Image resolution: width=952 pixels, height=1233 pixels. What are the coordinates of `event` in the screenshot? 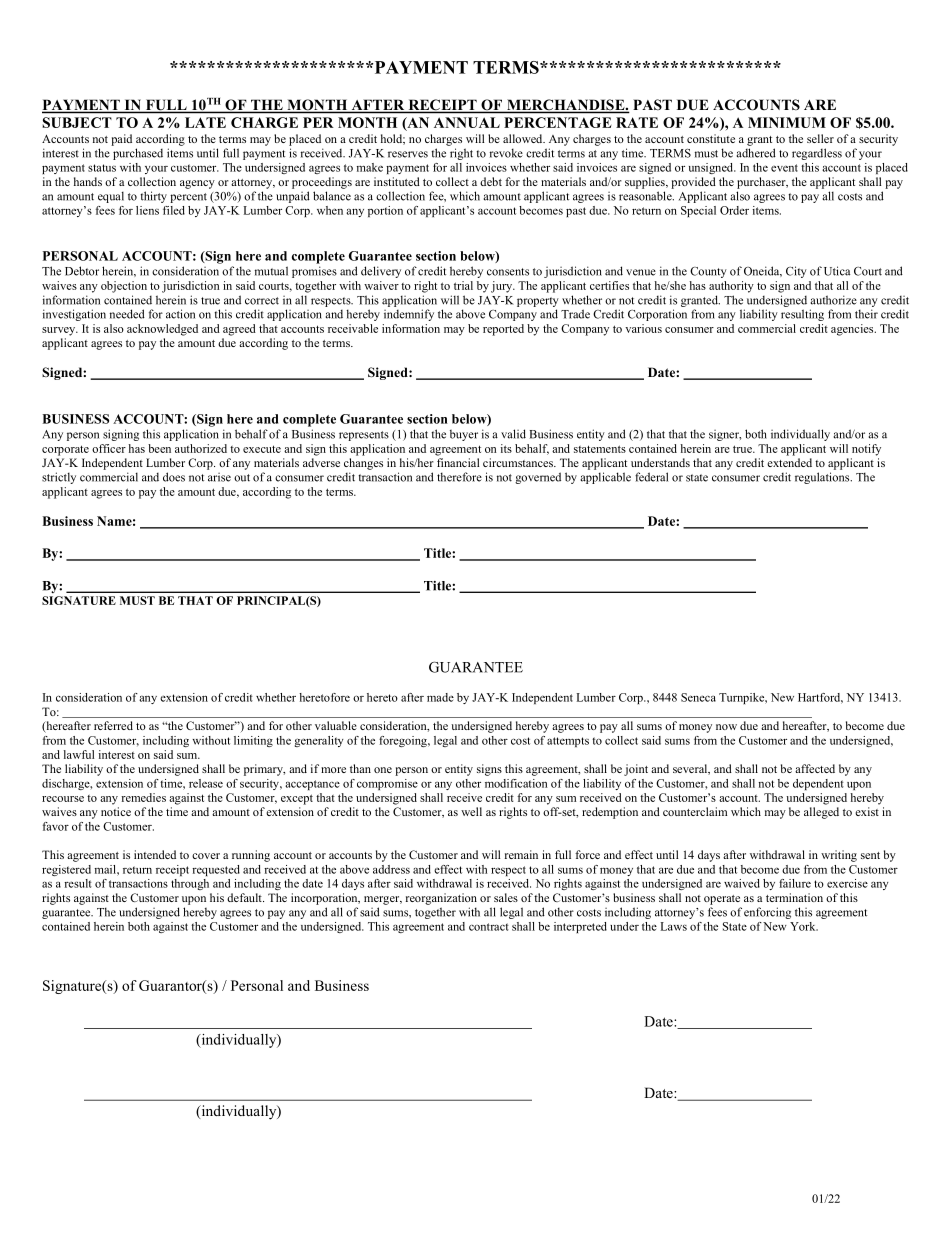 It's located at (784, 168).
